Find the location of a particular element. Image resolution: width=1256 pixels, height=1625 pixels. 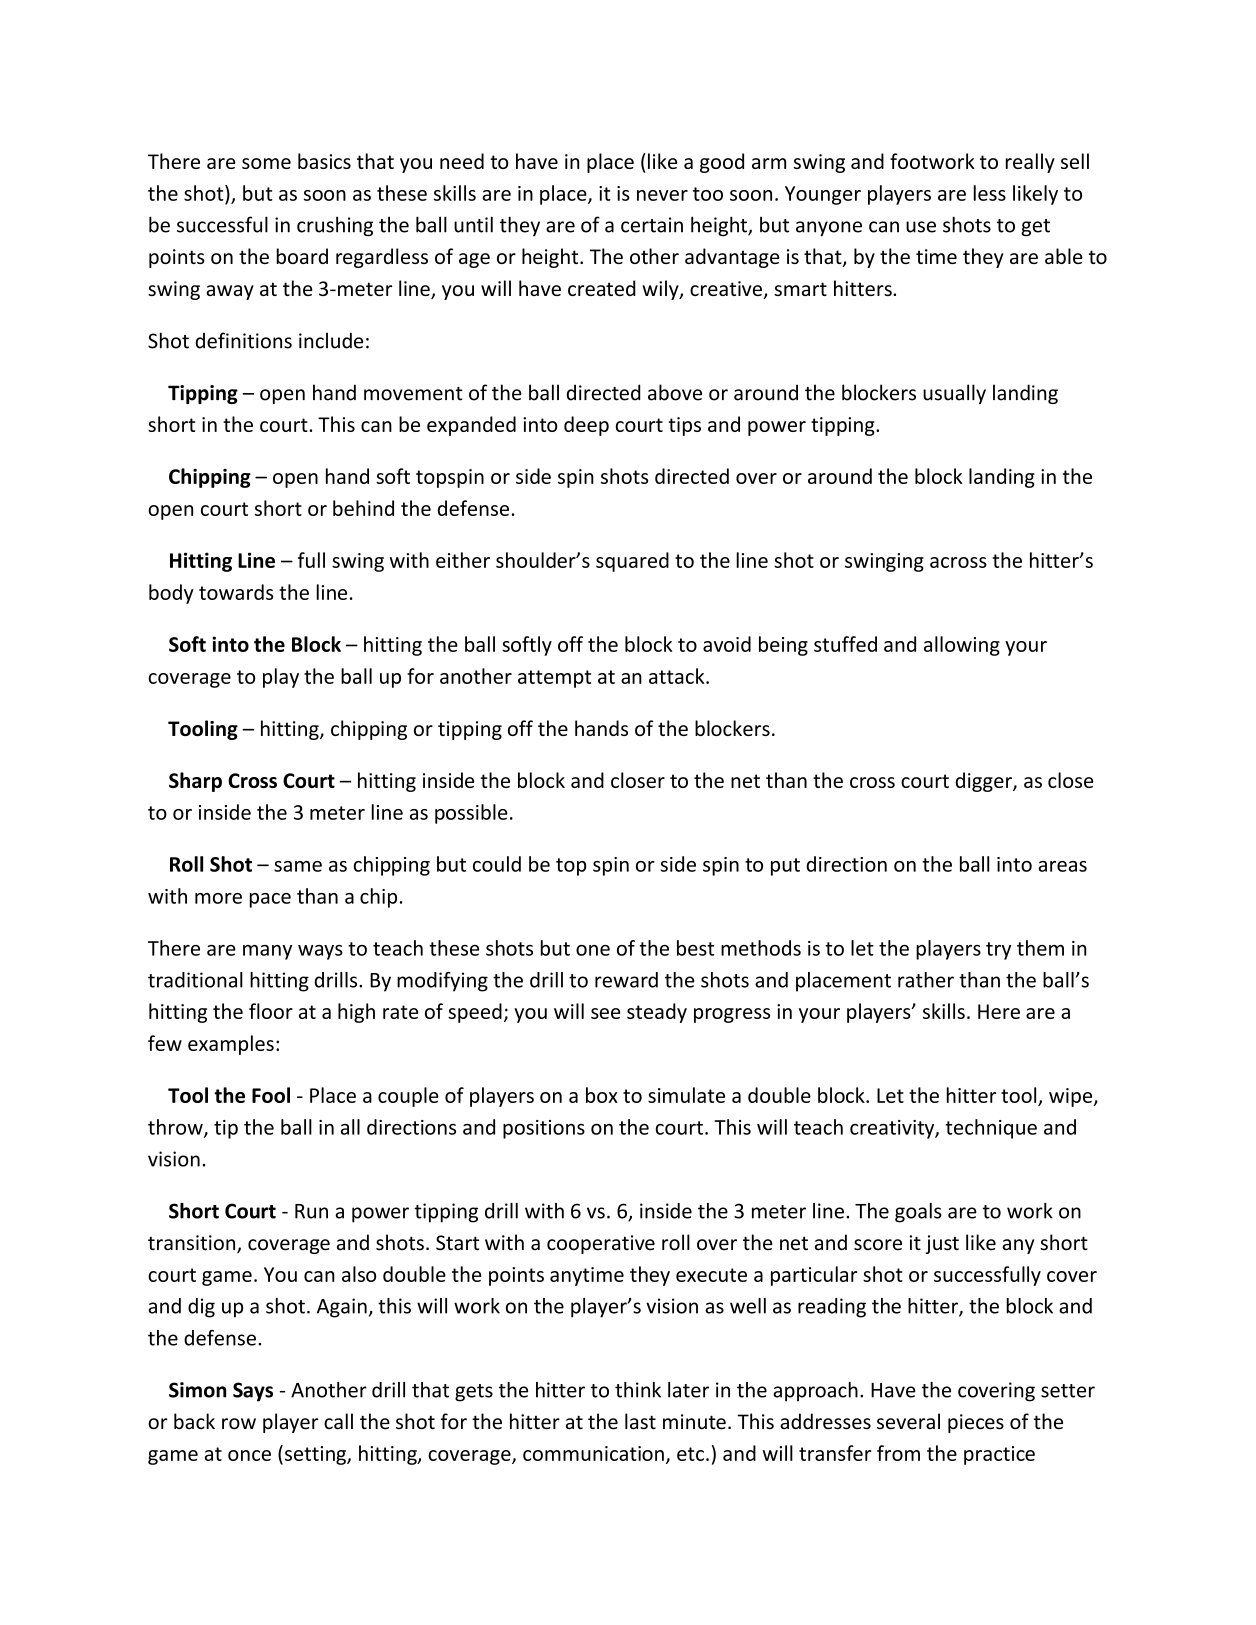

towards is located at coordinates (236, 592).
